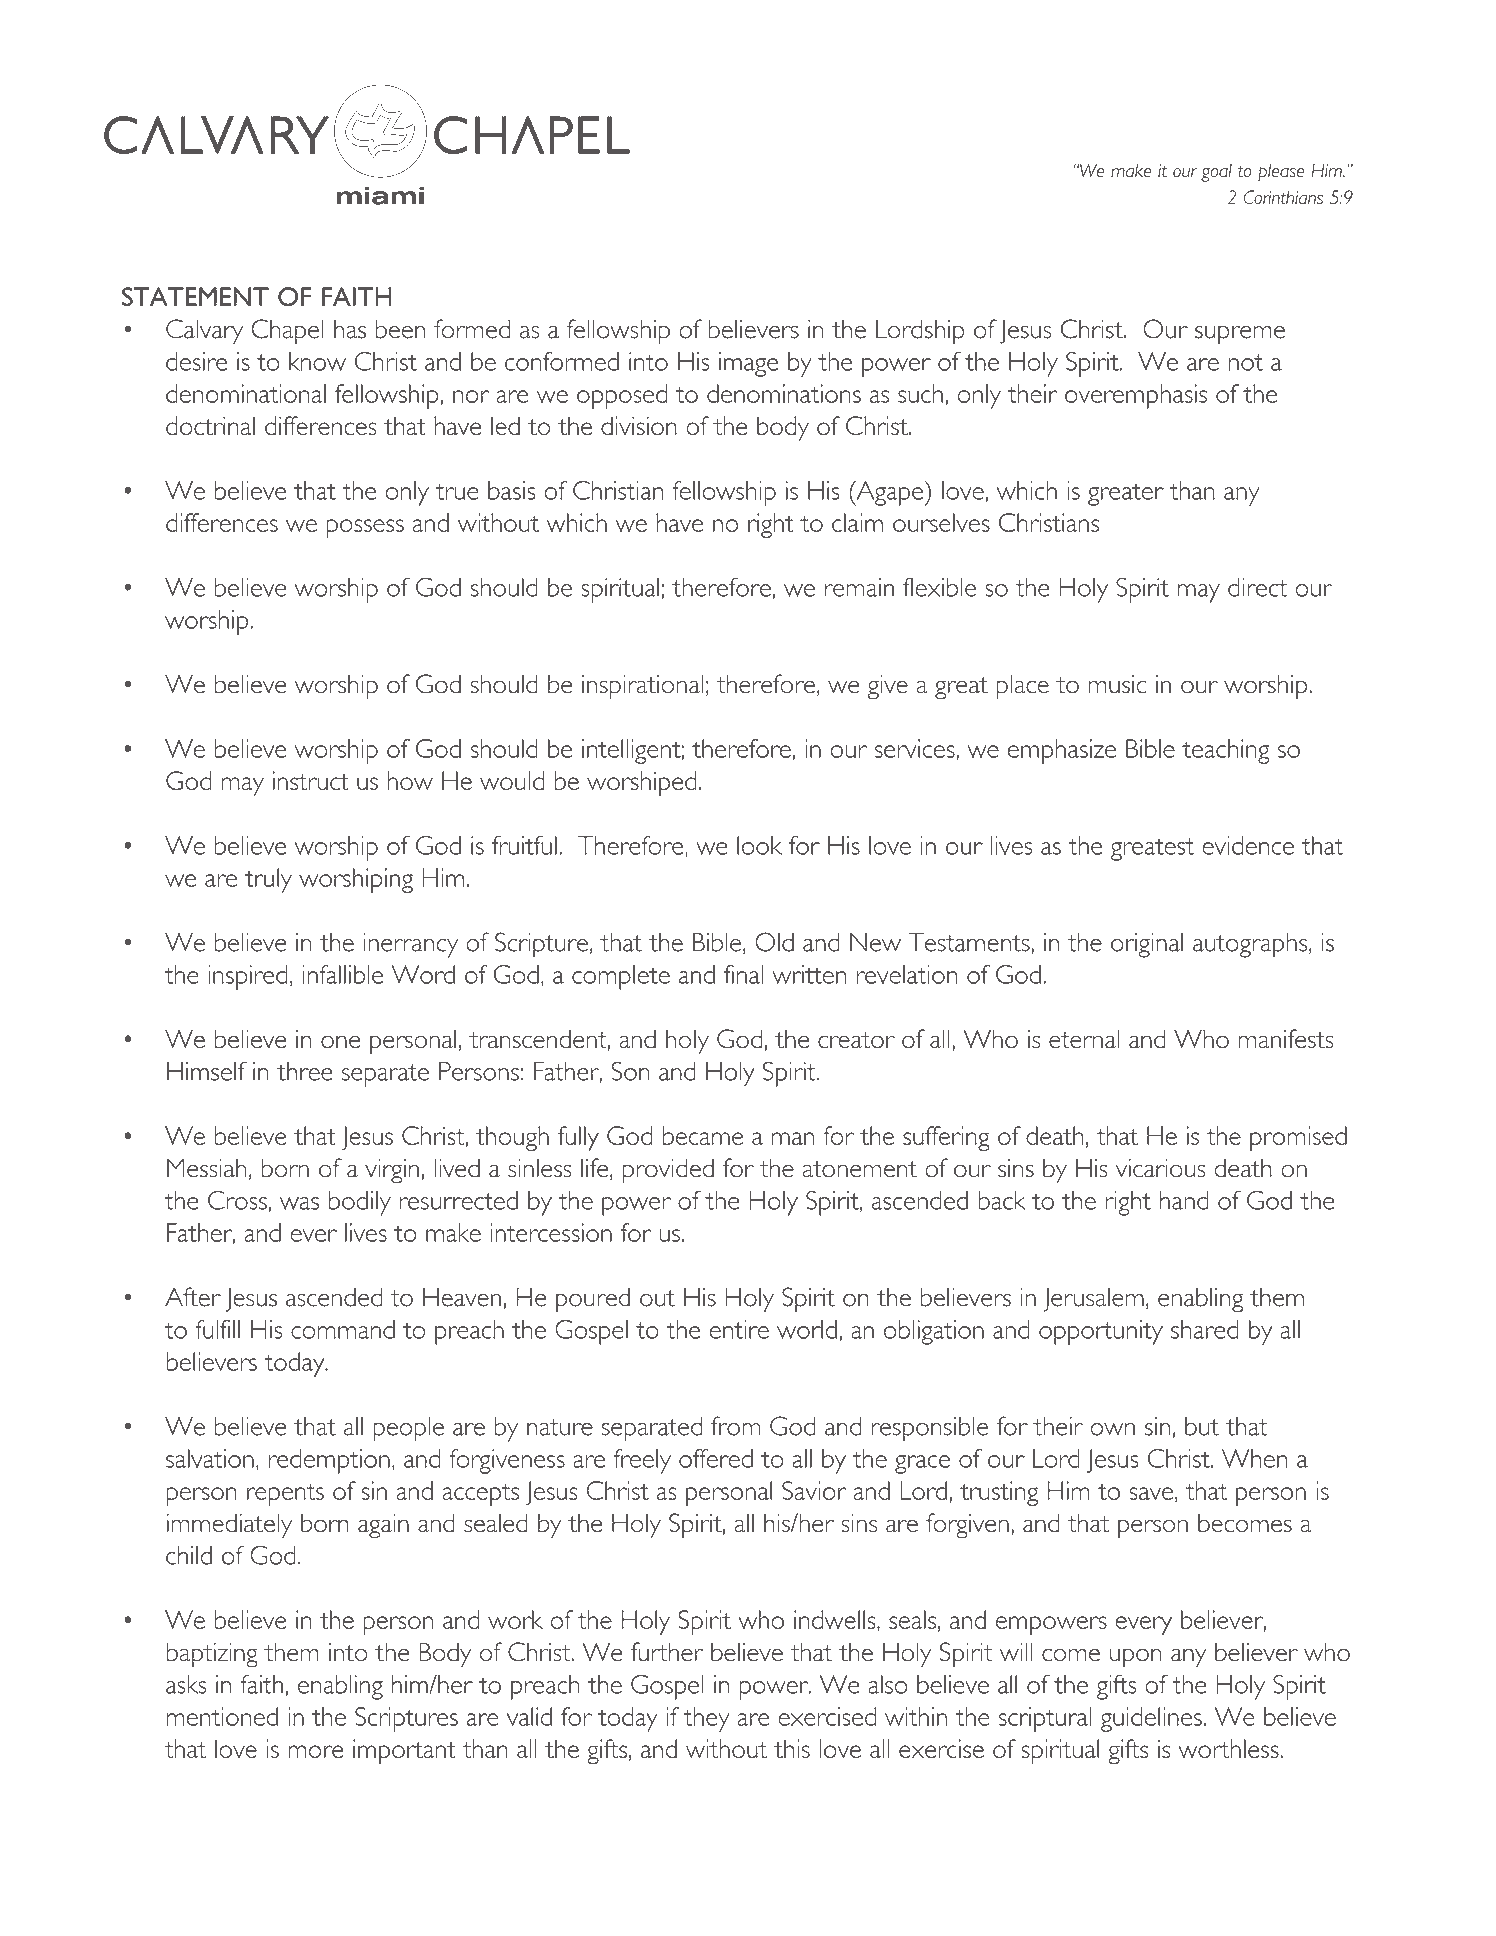 Image resolution: width=1496 pixels, height=1936 pixels. I want to click on evidence, so click(1248, 845).
